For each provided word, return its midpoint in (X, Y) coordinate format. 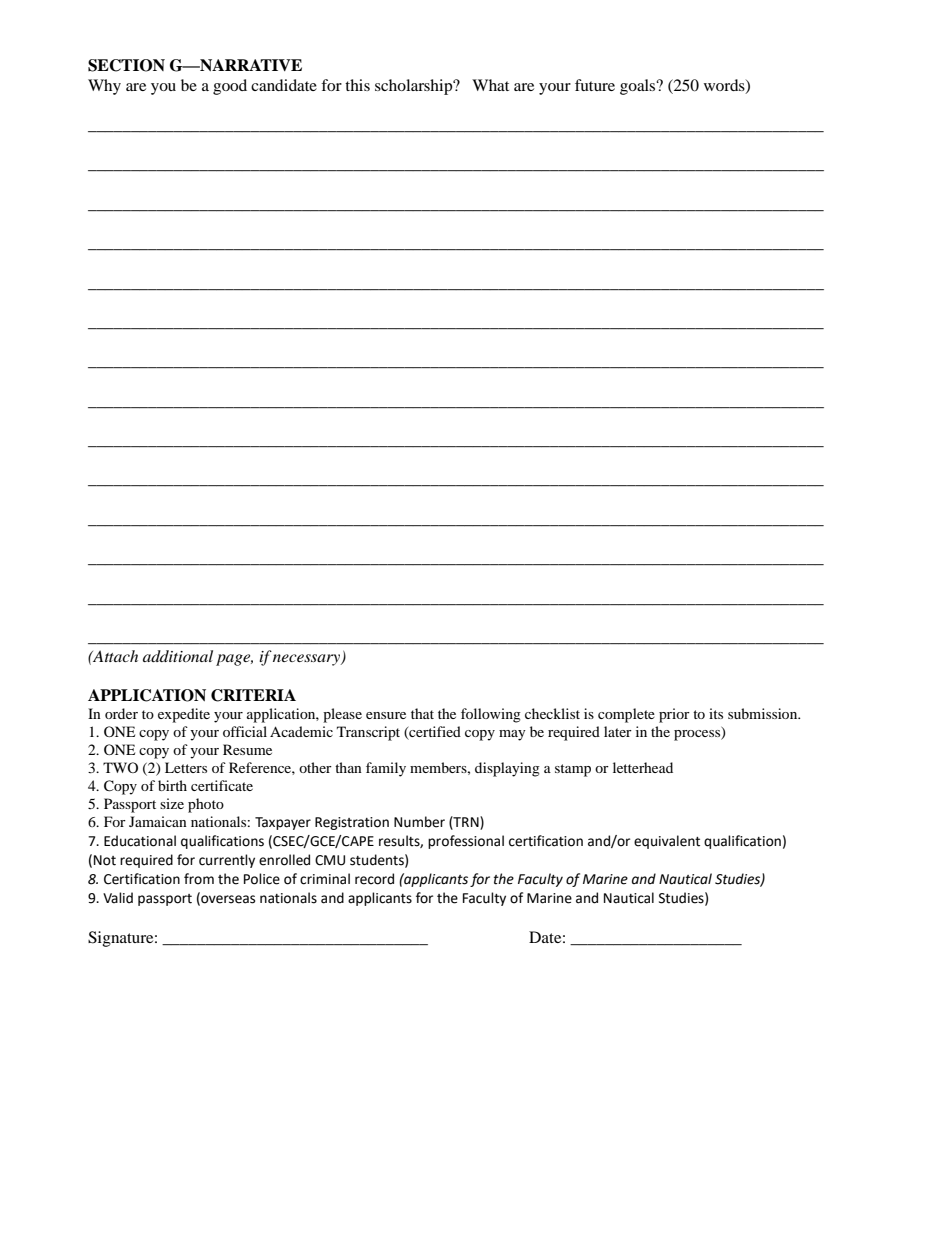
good (230, 87)
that (422, 713)
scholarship (415, 87)
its (716, 713)
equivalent (667, 842)
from (199, 879)
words (725, 86)
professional (466, 842)
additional (178, 656)
